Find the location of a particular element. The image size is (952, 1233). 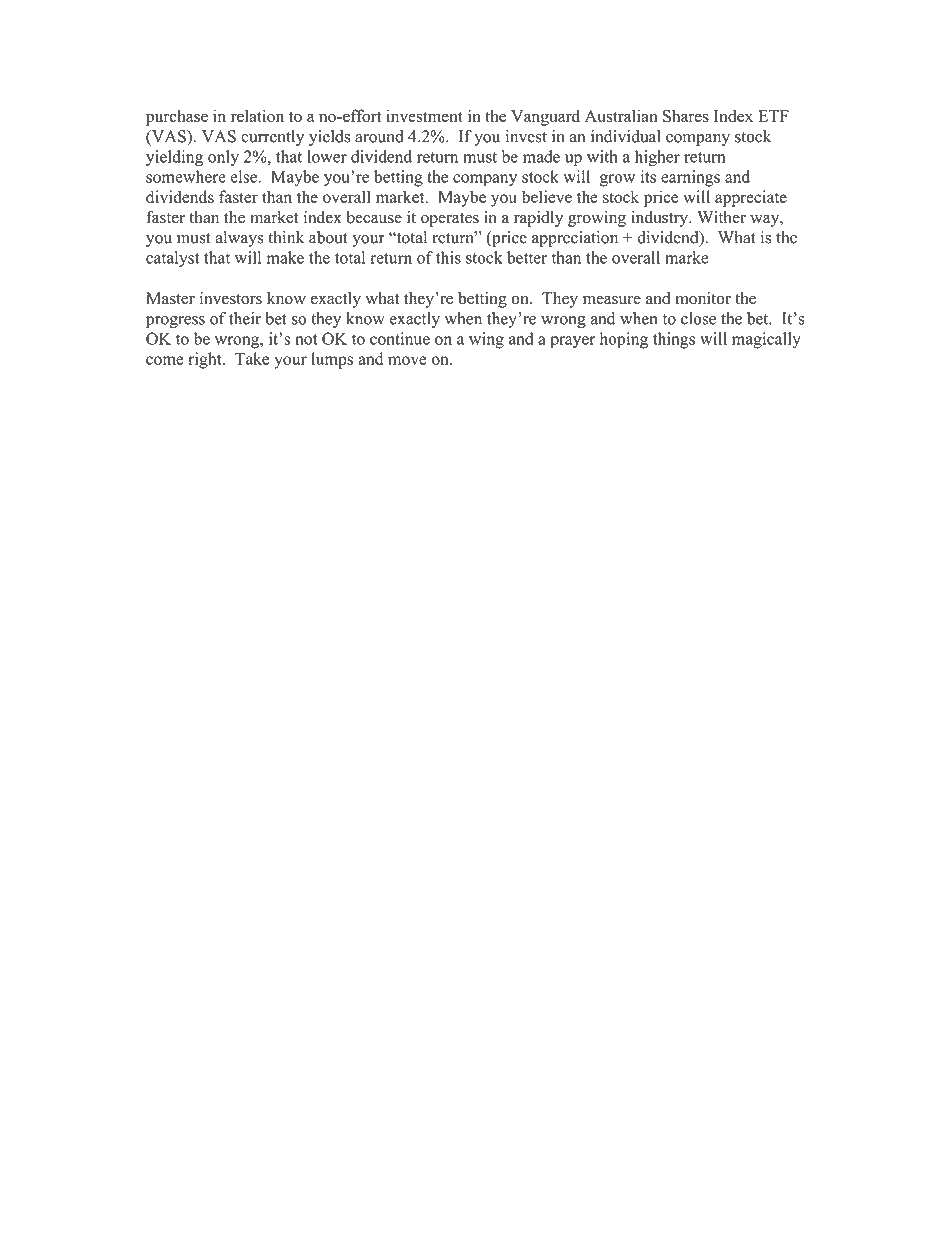

industry is located at coordinates (660, 219).
